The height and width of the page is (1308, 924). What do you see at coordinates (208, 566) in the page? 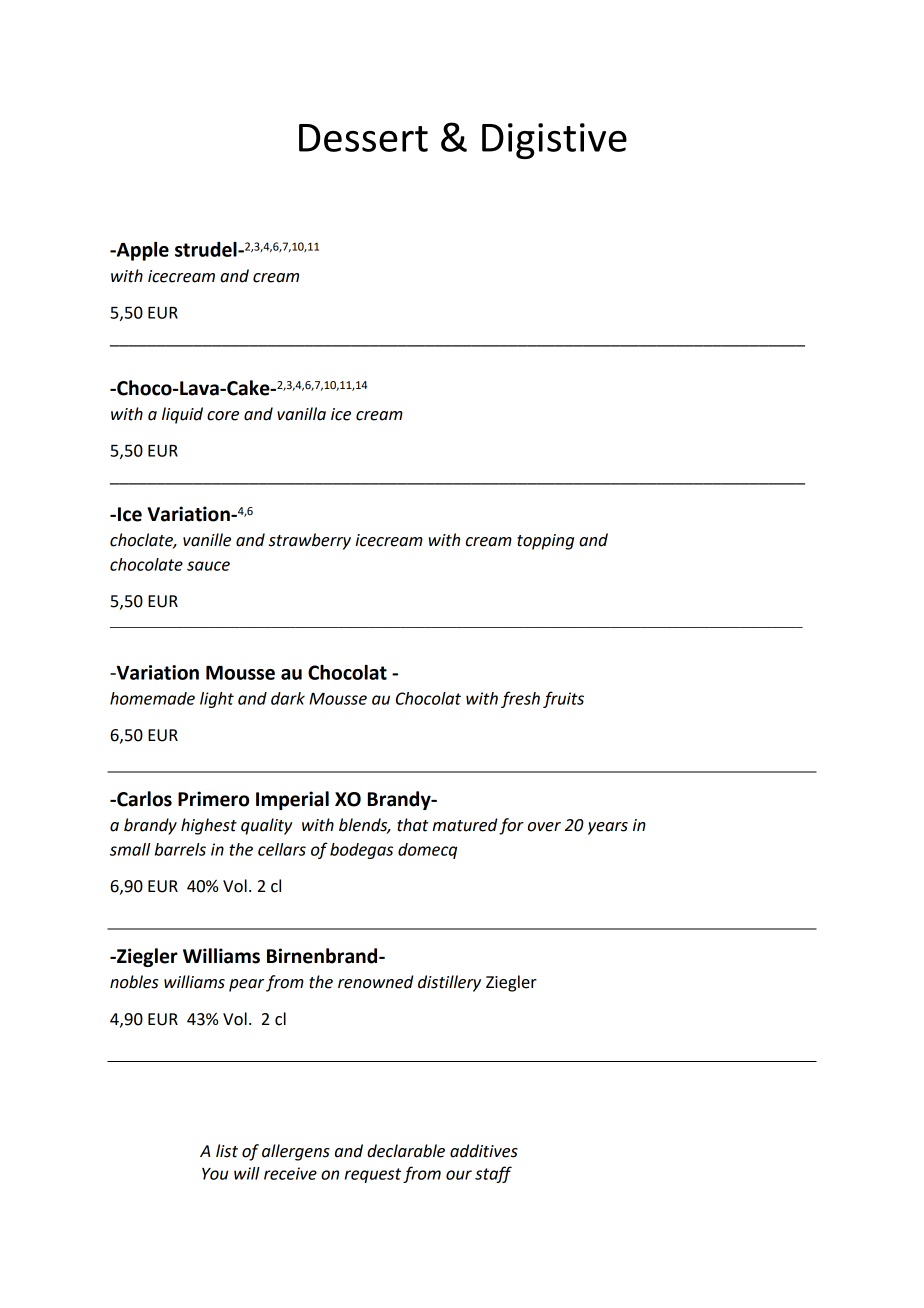
I see `sauce` at bounding box center [208, 566].
